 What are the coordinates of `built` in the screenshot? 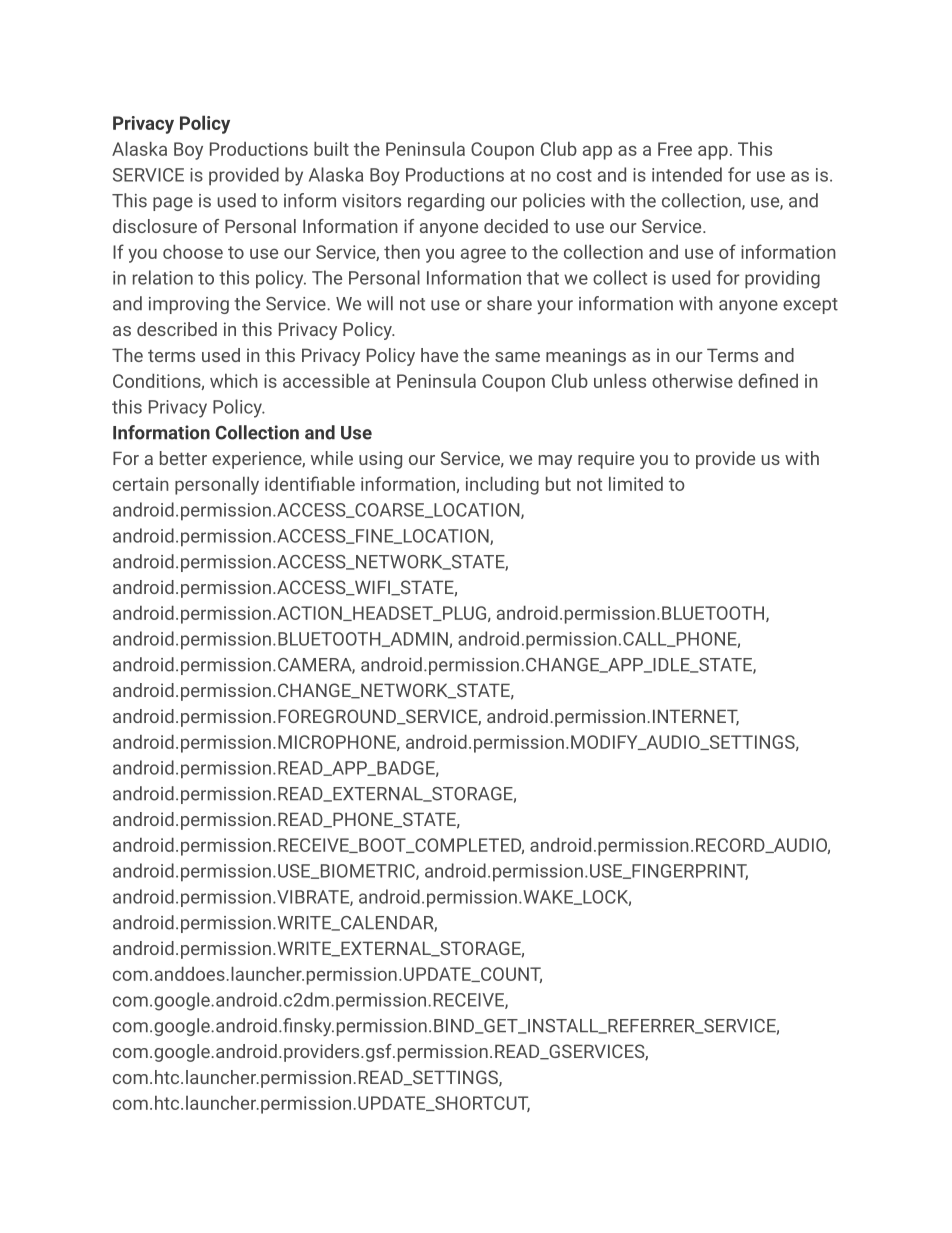 It's located at (331, 149).
